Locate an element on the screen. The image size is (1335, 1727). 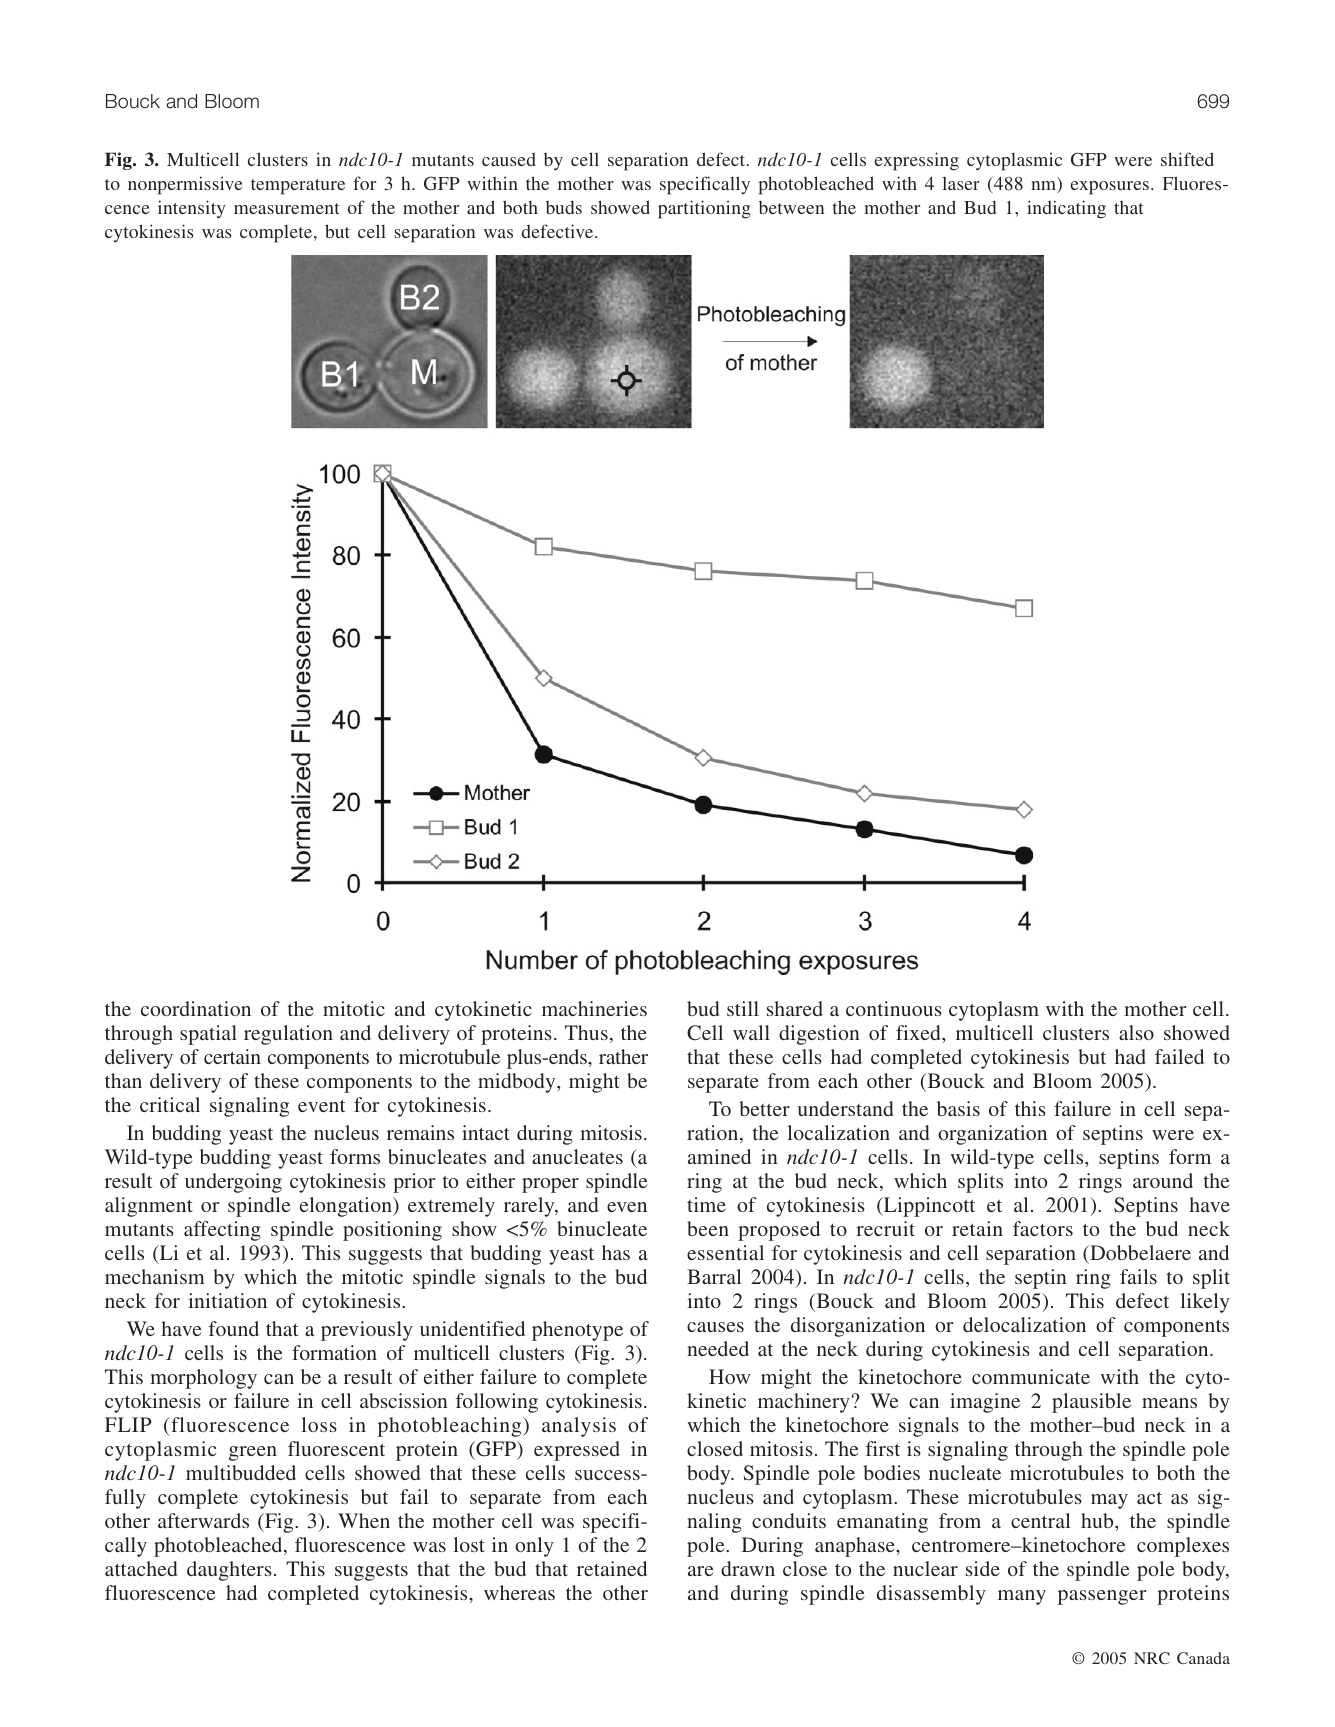
drawn is located at coordinates (748, 1568).
